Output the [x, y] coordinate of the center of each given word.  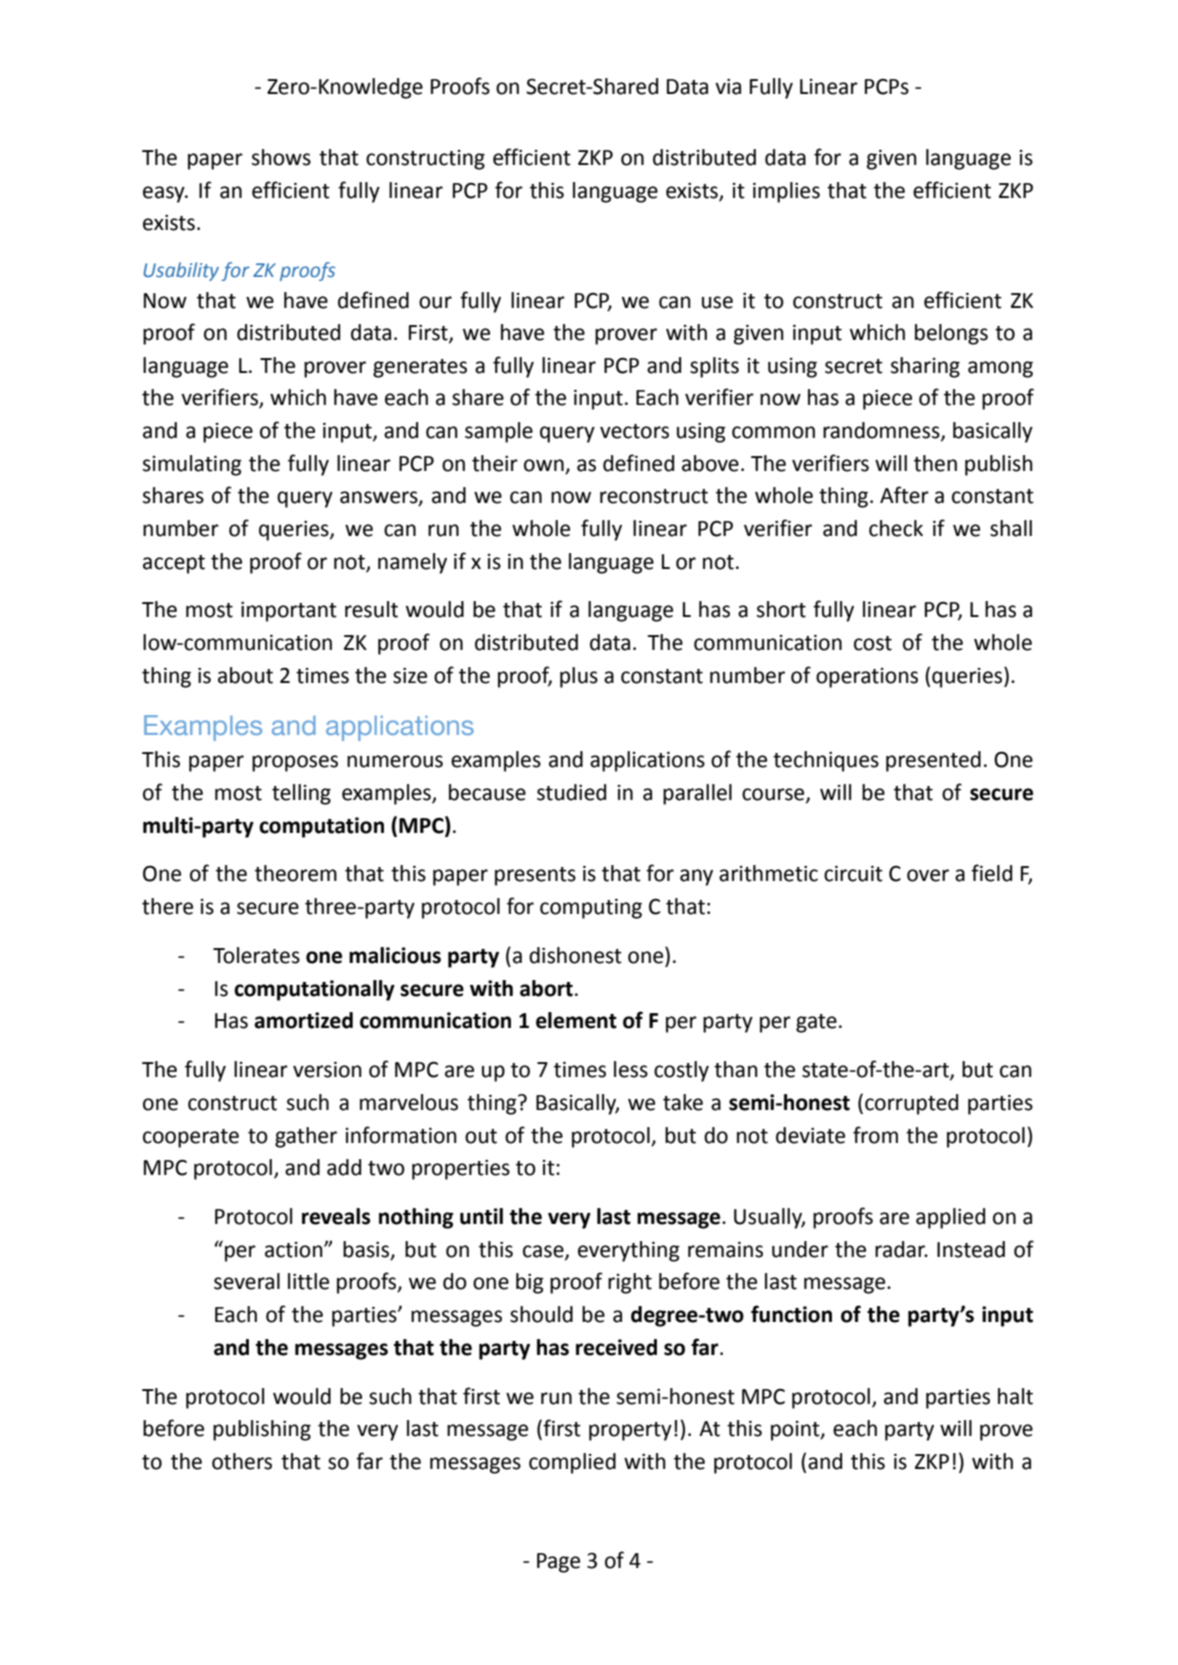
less [631, 1069]
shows [281, 157]
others [242, 1461]
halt [1015, 1396]
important [289, 612]
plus [579, 677]
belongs [951, 334]
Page [558, 1563]
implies [786, 192]
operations [867, 678]
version [327, 1070]
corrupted [911, 1104]
